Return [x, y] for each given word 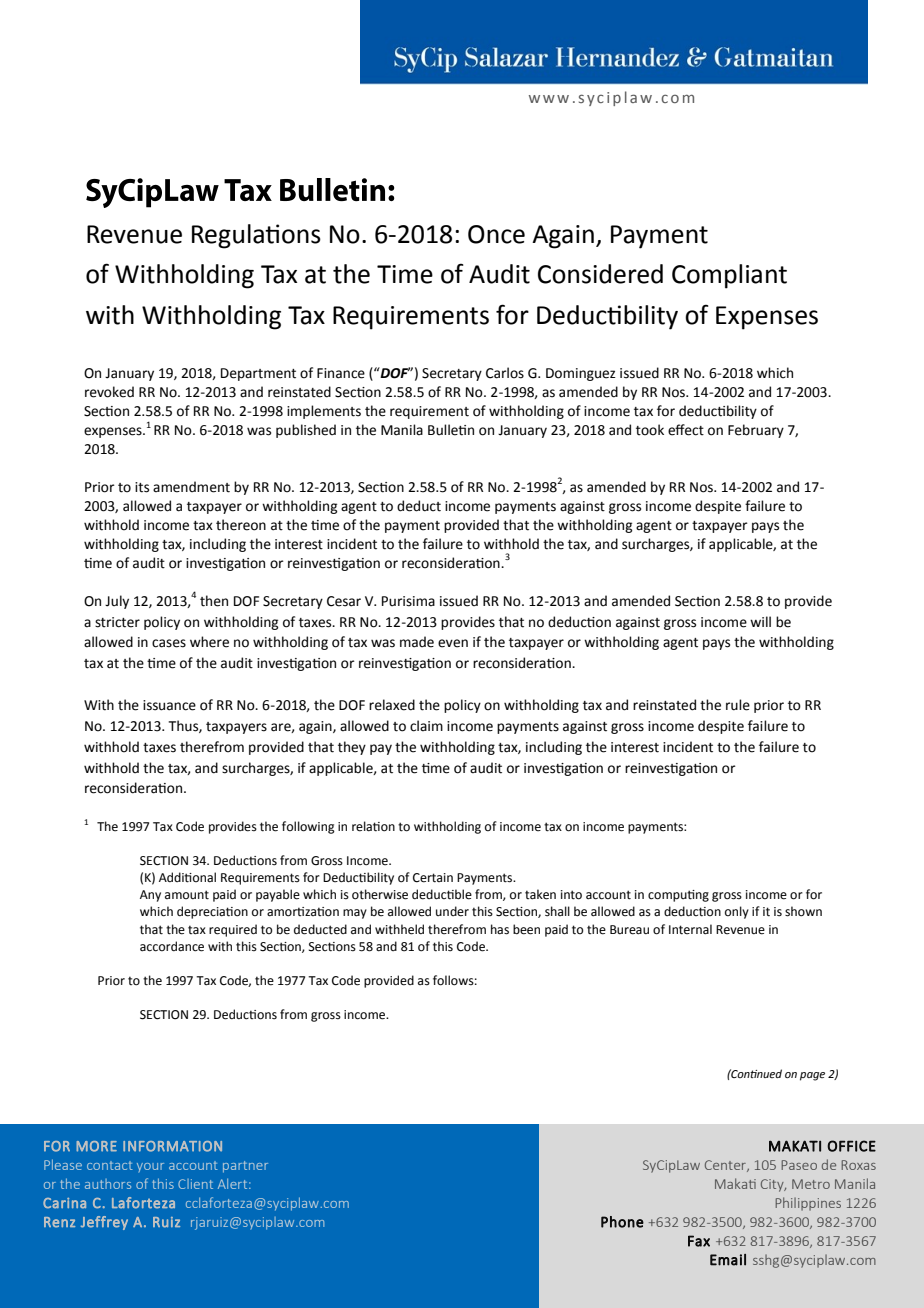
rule [738, 705]
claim [426, 726]
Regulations [256, 236]
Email [728, 1260]
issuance [169, 705]
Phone [622, 1222]
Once [496, 234]
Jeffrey [104, 1223]
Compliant [729, 276]
